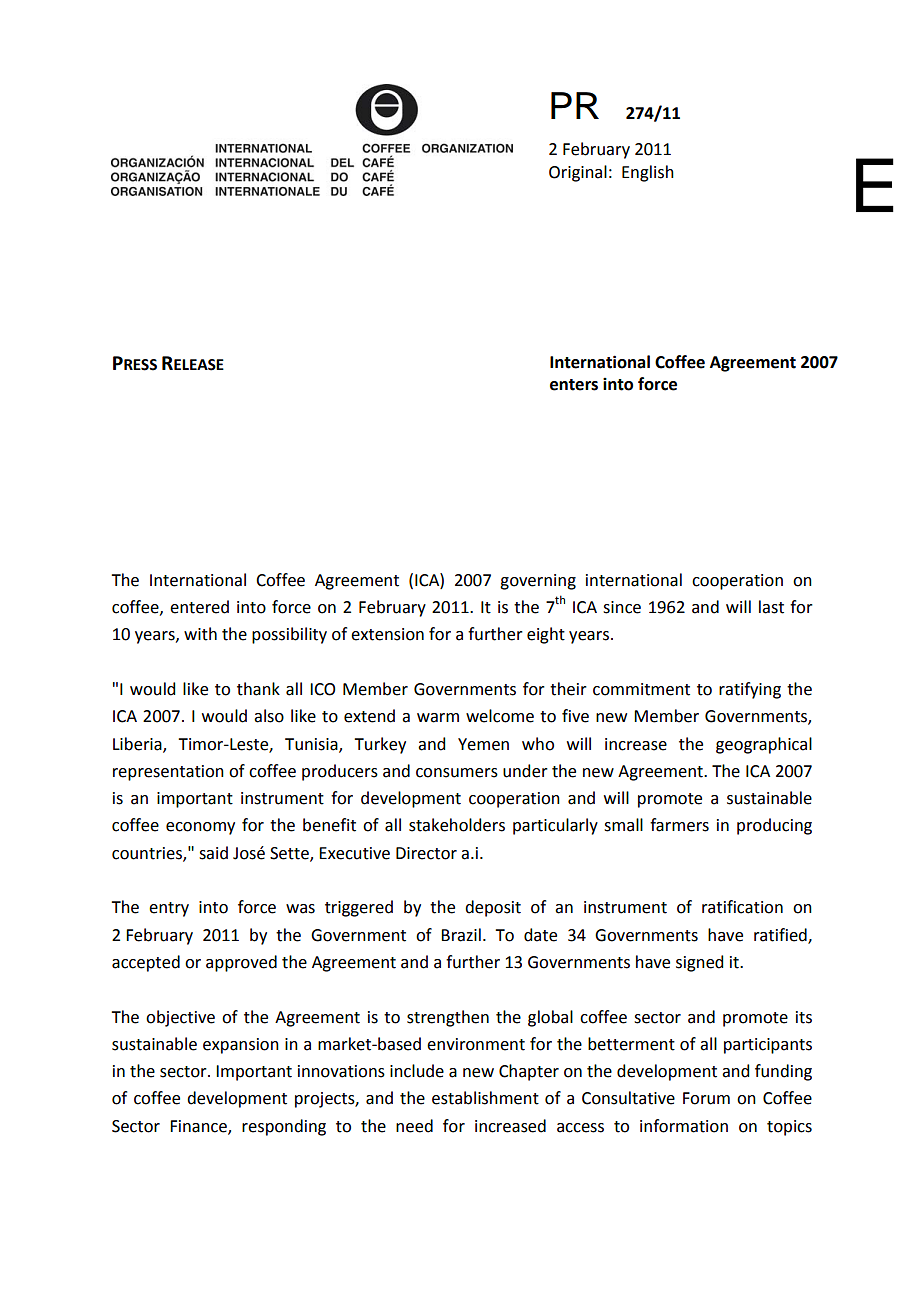  Describe the element at coordinates (578, 173) in the screenshot. I see `Original` at that location.
